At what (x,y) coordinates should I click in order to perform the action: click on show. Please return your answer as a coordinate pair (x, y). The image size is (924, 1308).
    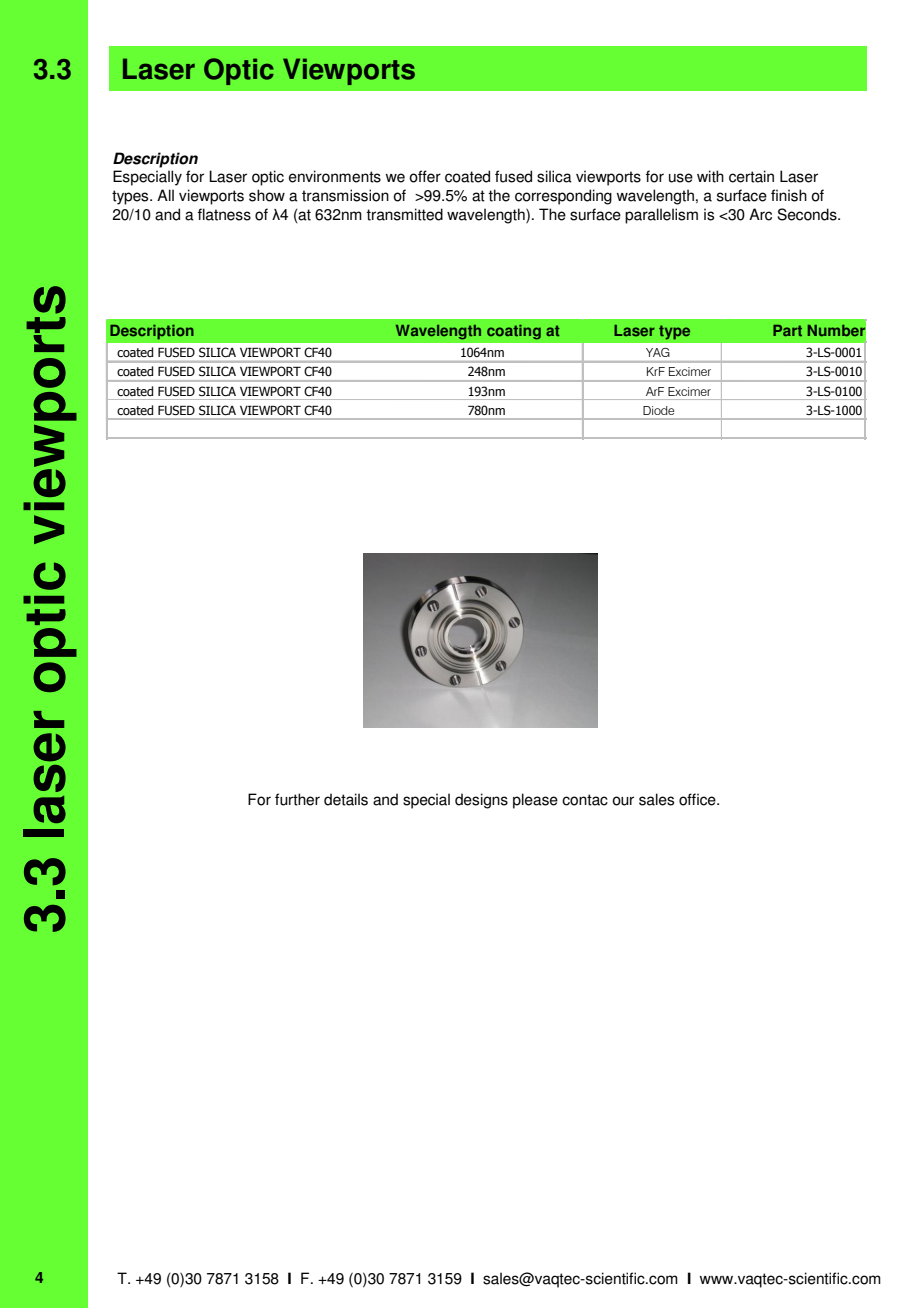
    Looking at the image, I should click on (267, 195).
